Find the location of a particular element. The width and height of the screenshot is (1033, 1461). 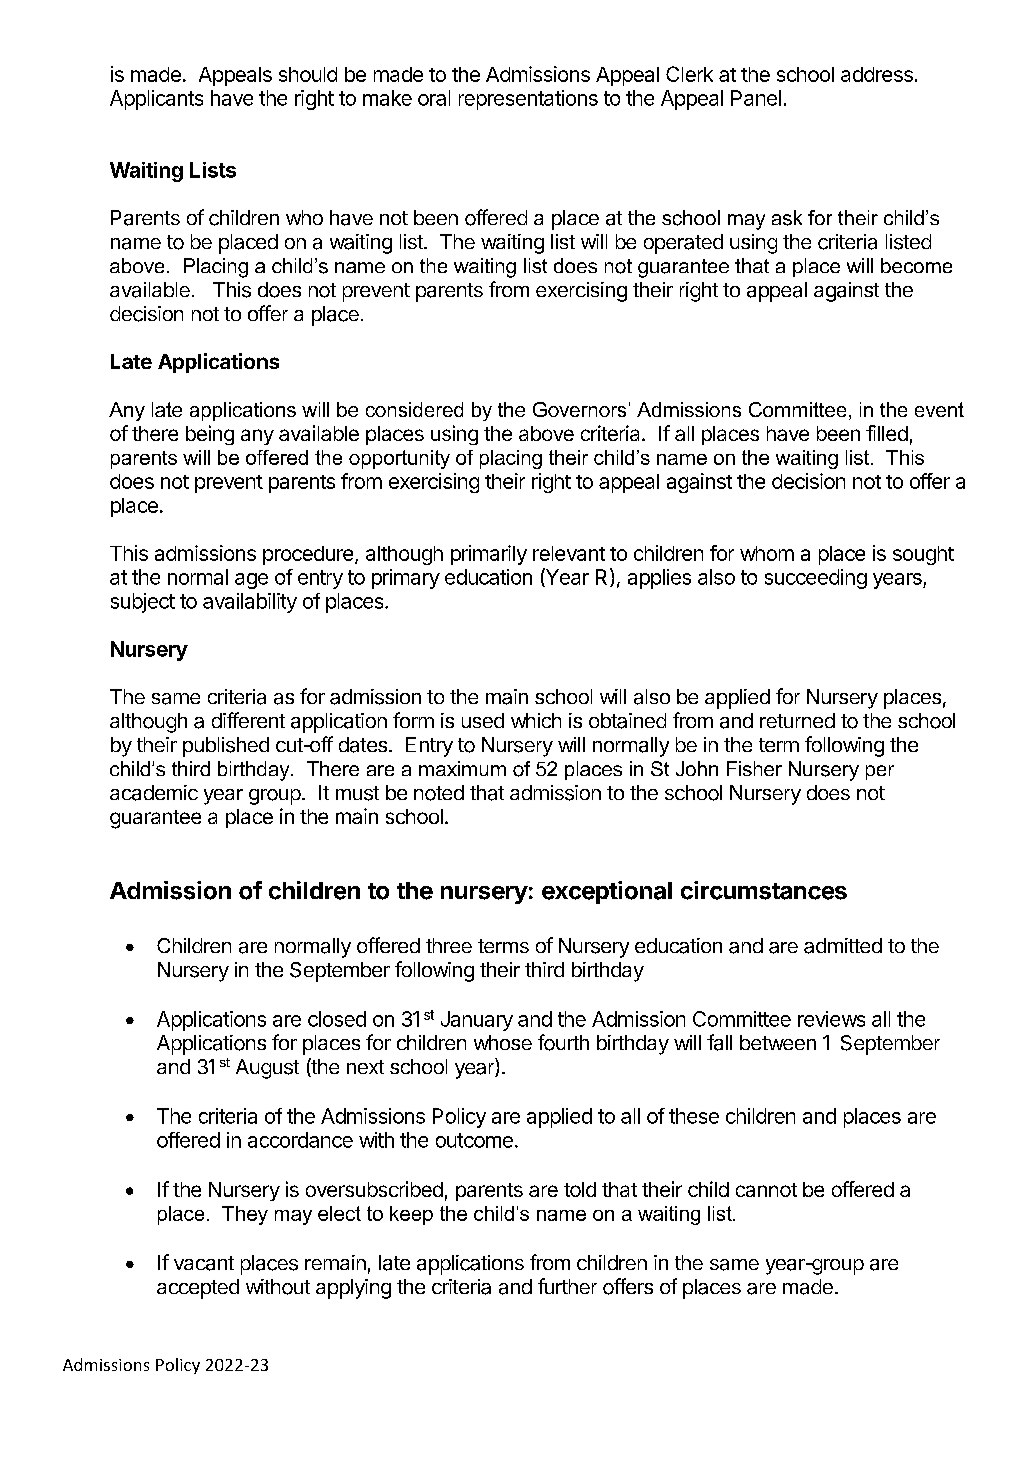

academic is located at coordinates (154, 793).
